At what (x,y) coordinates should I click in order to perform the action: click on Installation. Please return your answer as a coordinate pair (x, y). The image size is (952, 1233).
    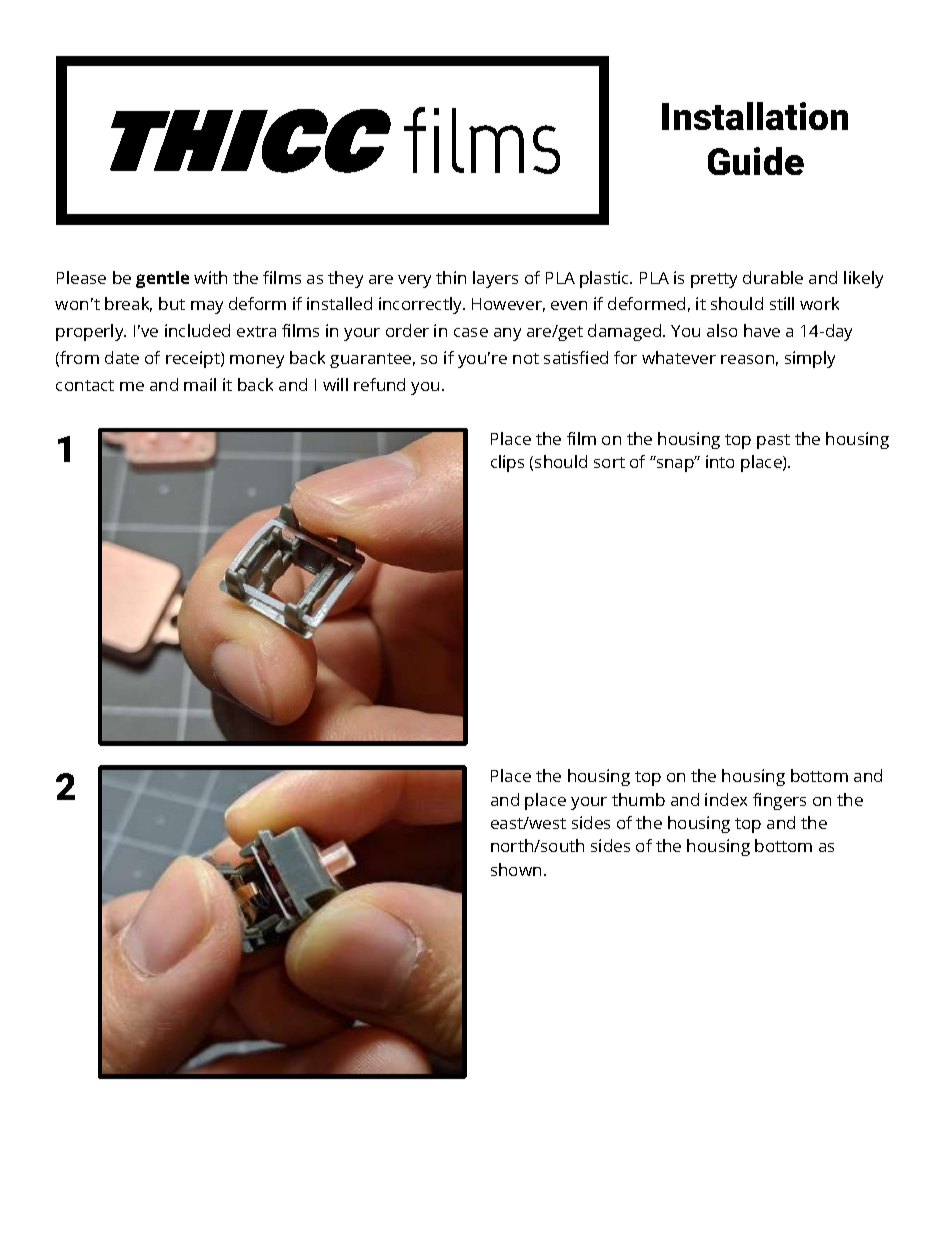
    Looking at the image, I should click on (755, 116).
